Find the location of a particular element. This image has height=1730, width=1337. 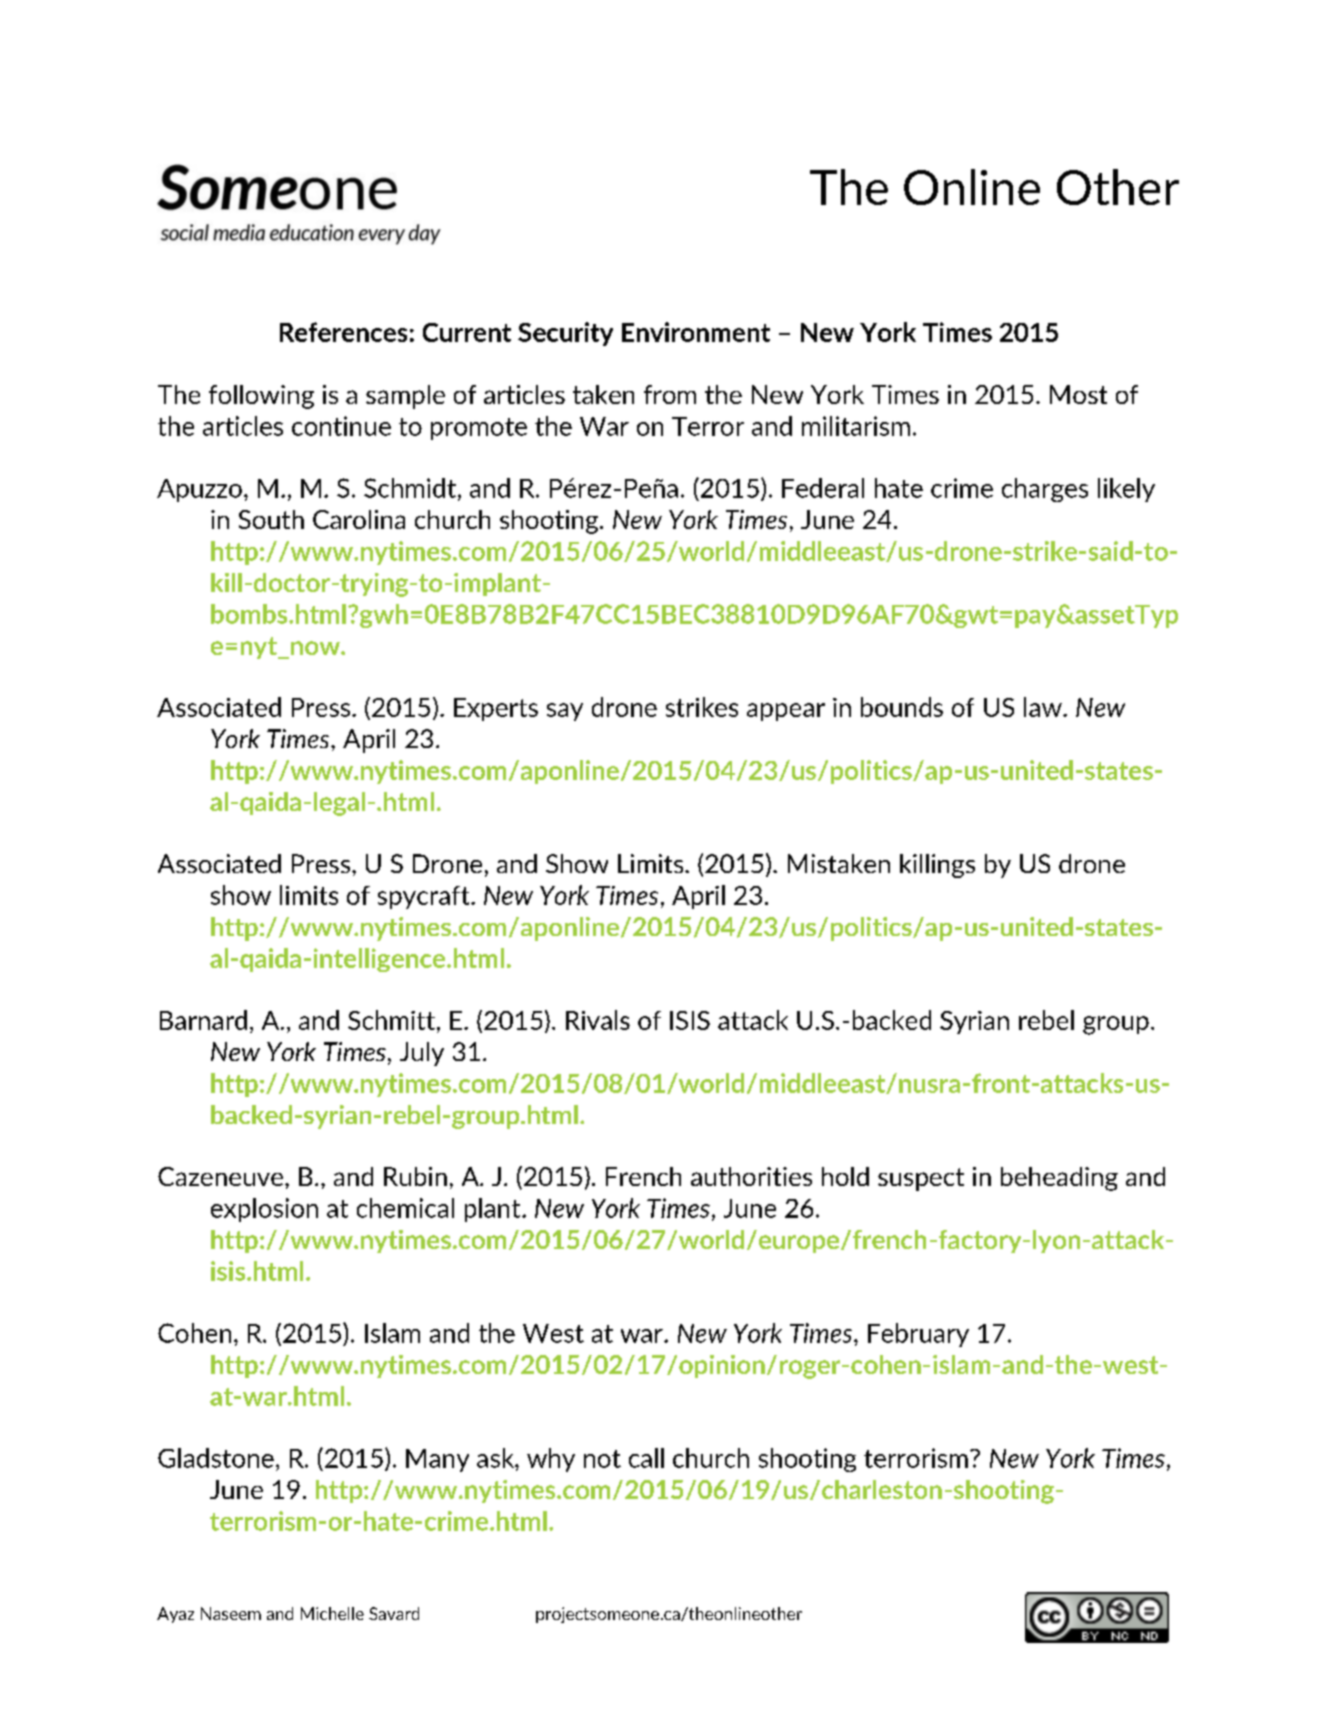

Experts is located at coordinates (496, 709).
